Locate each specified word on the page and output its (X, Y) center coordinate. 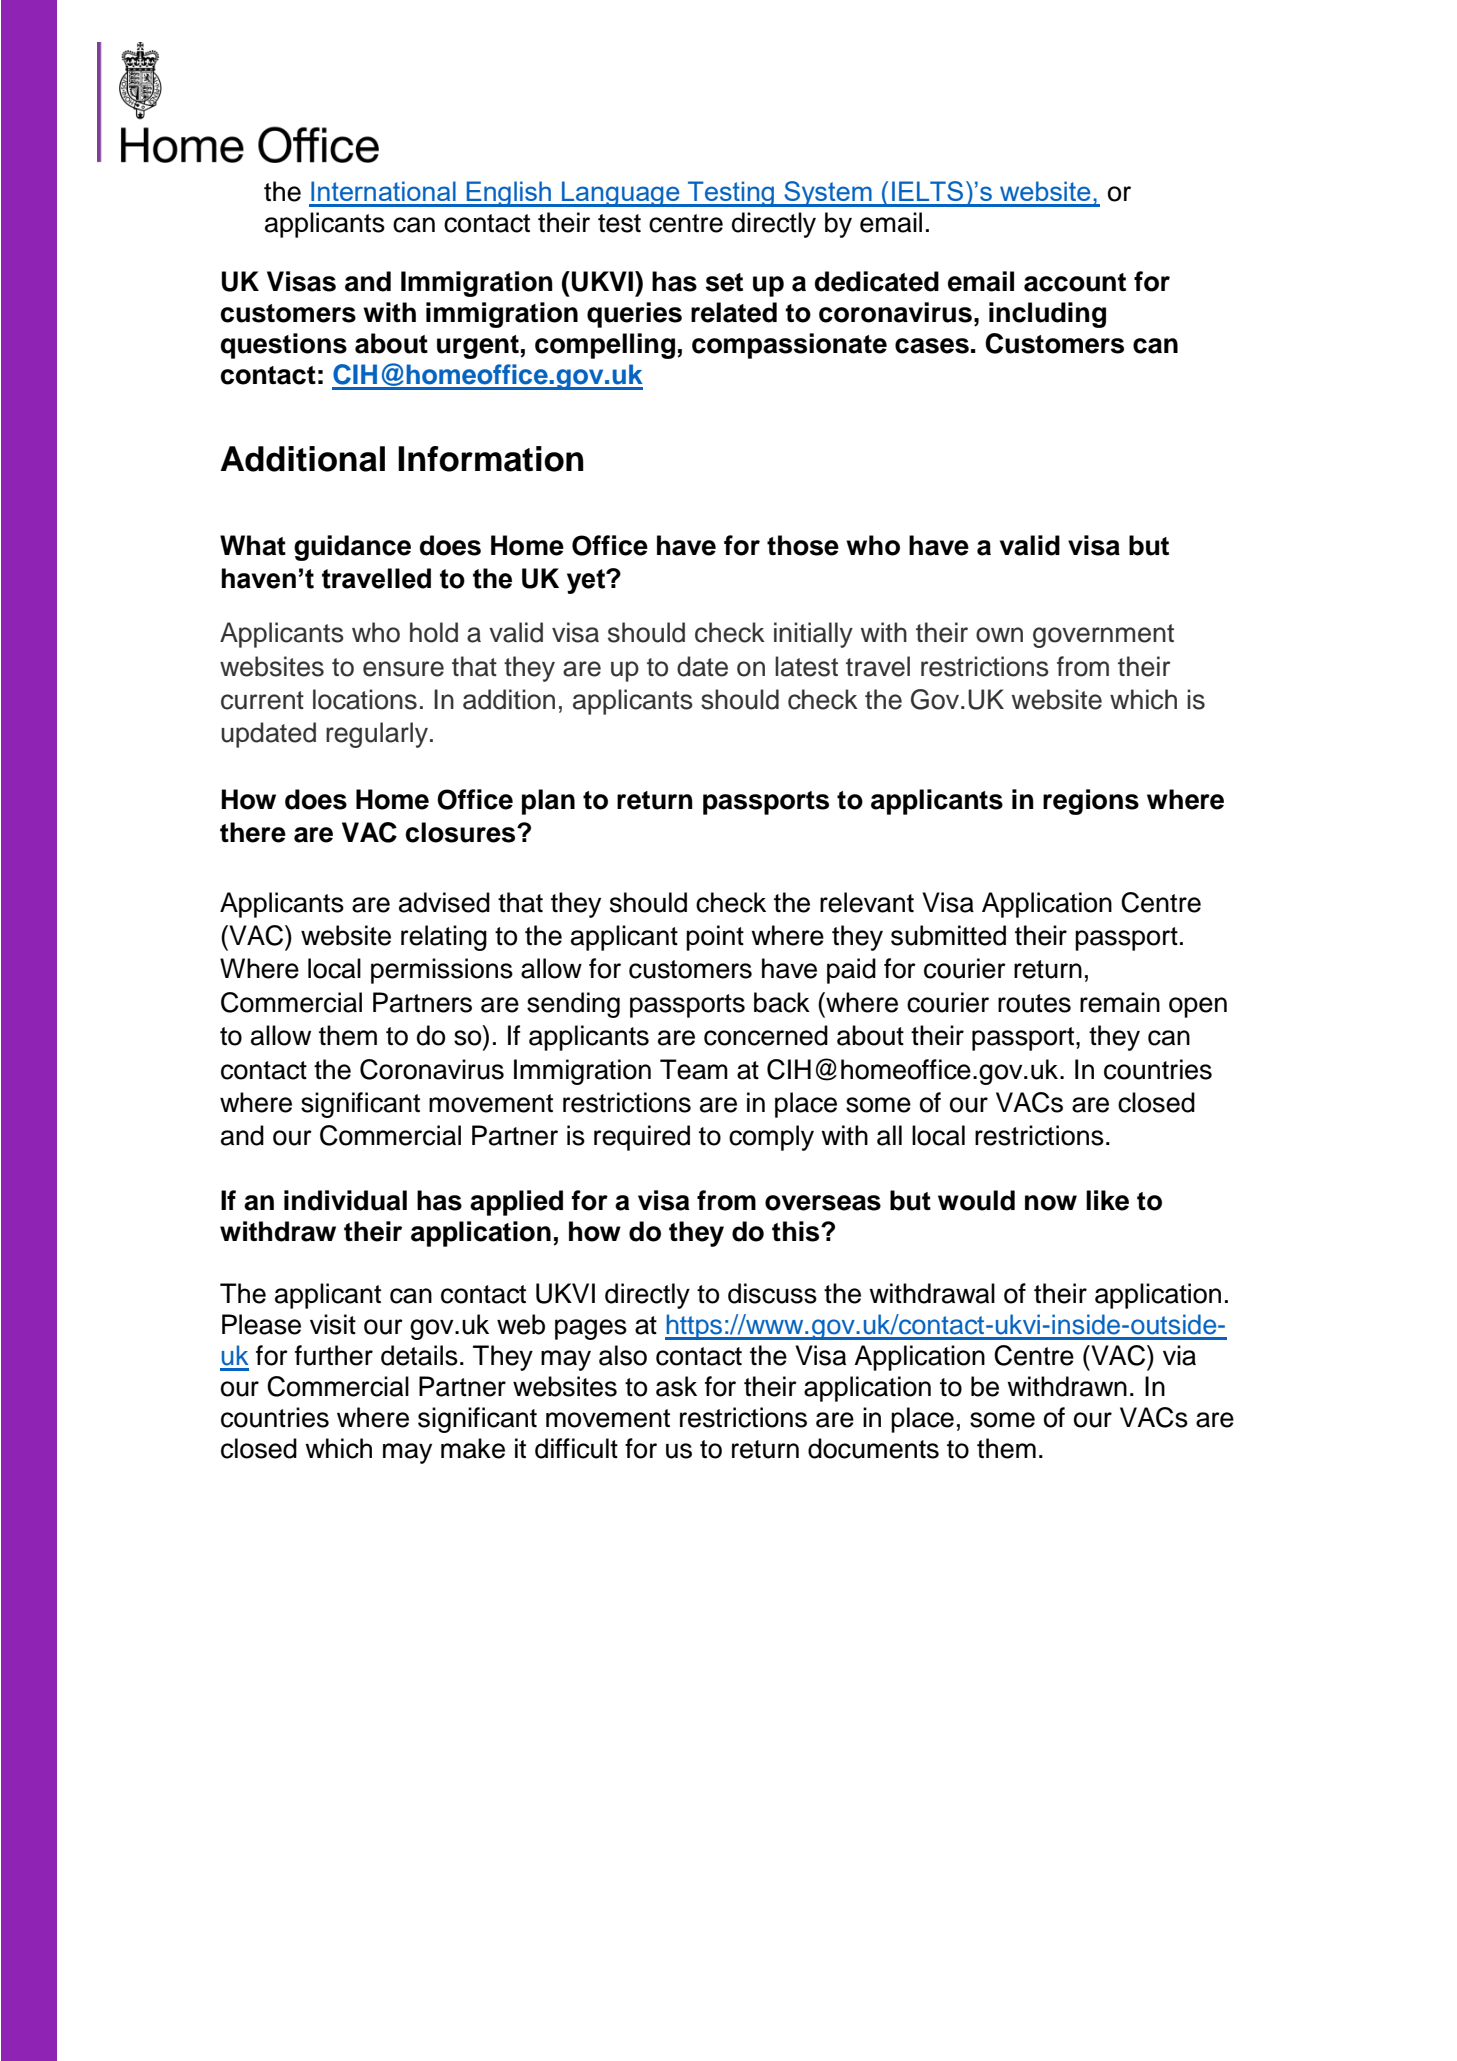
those (803, 545)
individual (345, 1200)
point (715, 938)
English (509, 194)
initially (813, 635)
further (334, 1355)
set (724, 282)
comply (771, 1138)
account (1075, 282)
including (1047, 315)
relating (444, 938)
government (1103, 636)
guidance (352, 548)
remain (1120, 1002)
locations (365, 699)
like (1107, 1200)
